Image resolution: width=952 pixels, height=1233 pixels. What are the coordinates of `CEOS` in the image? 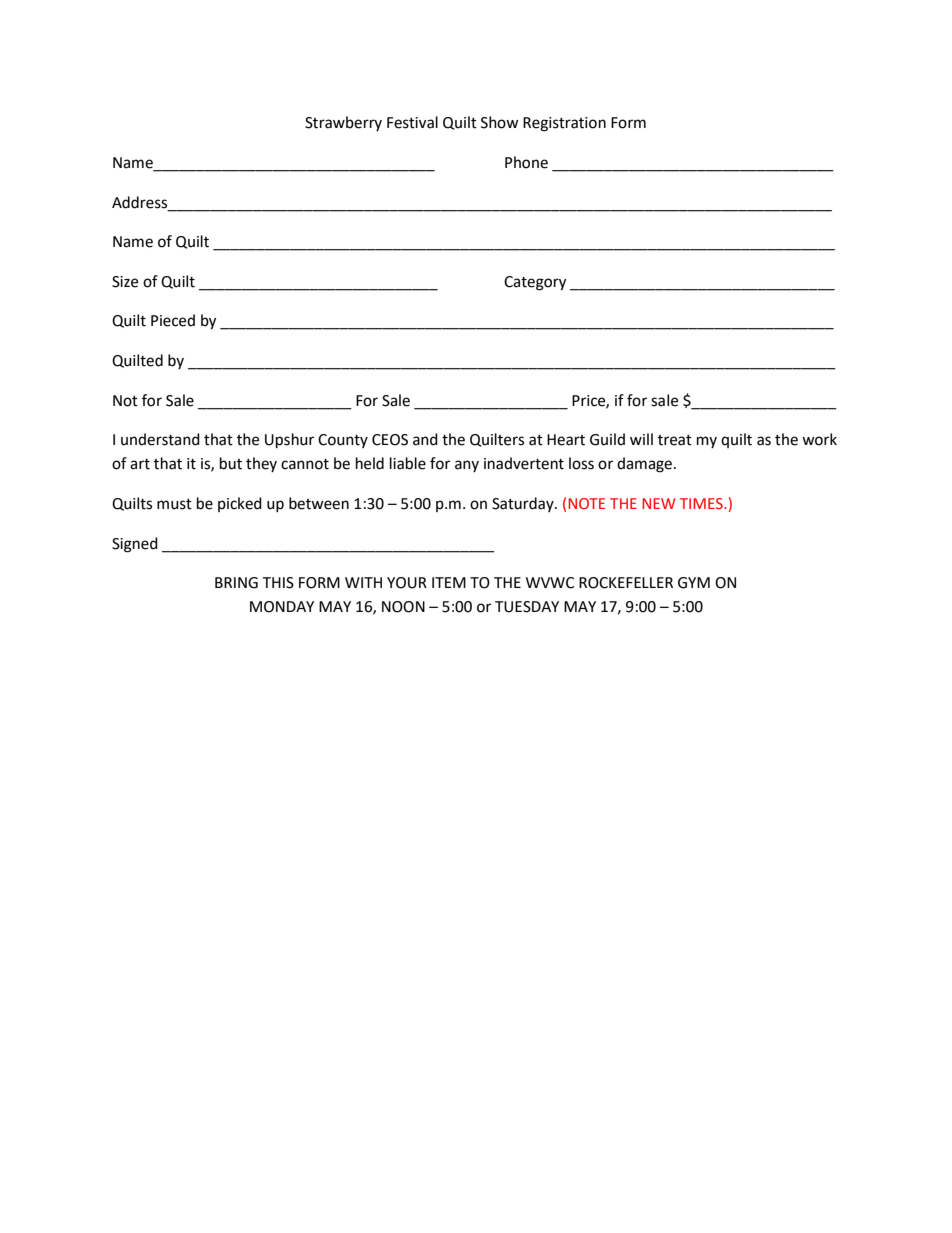 It's located at (390, 440).
